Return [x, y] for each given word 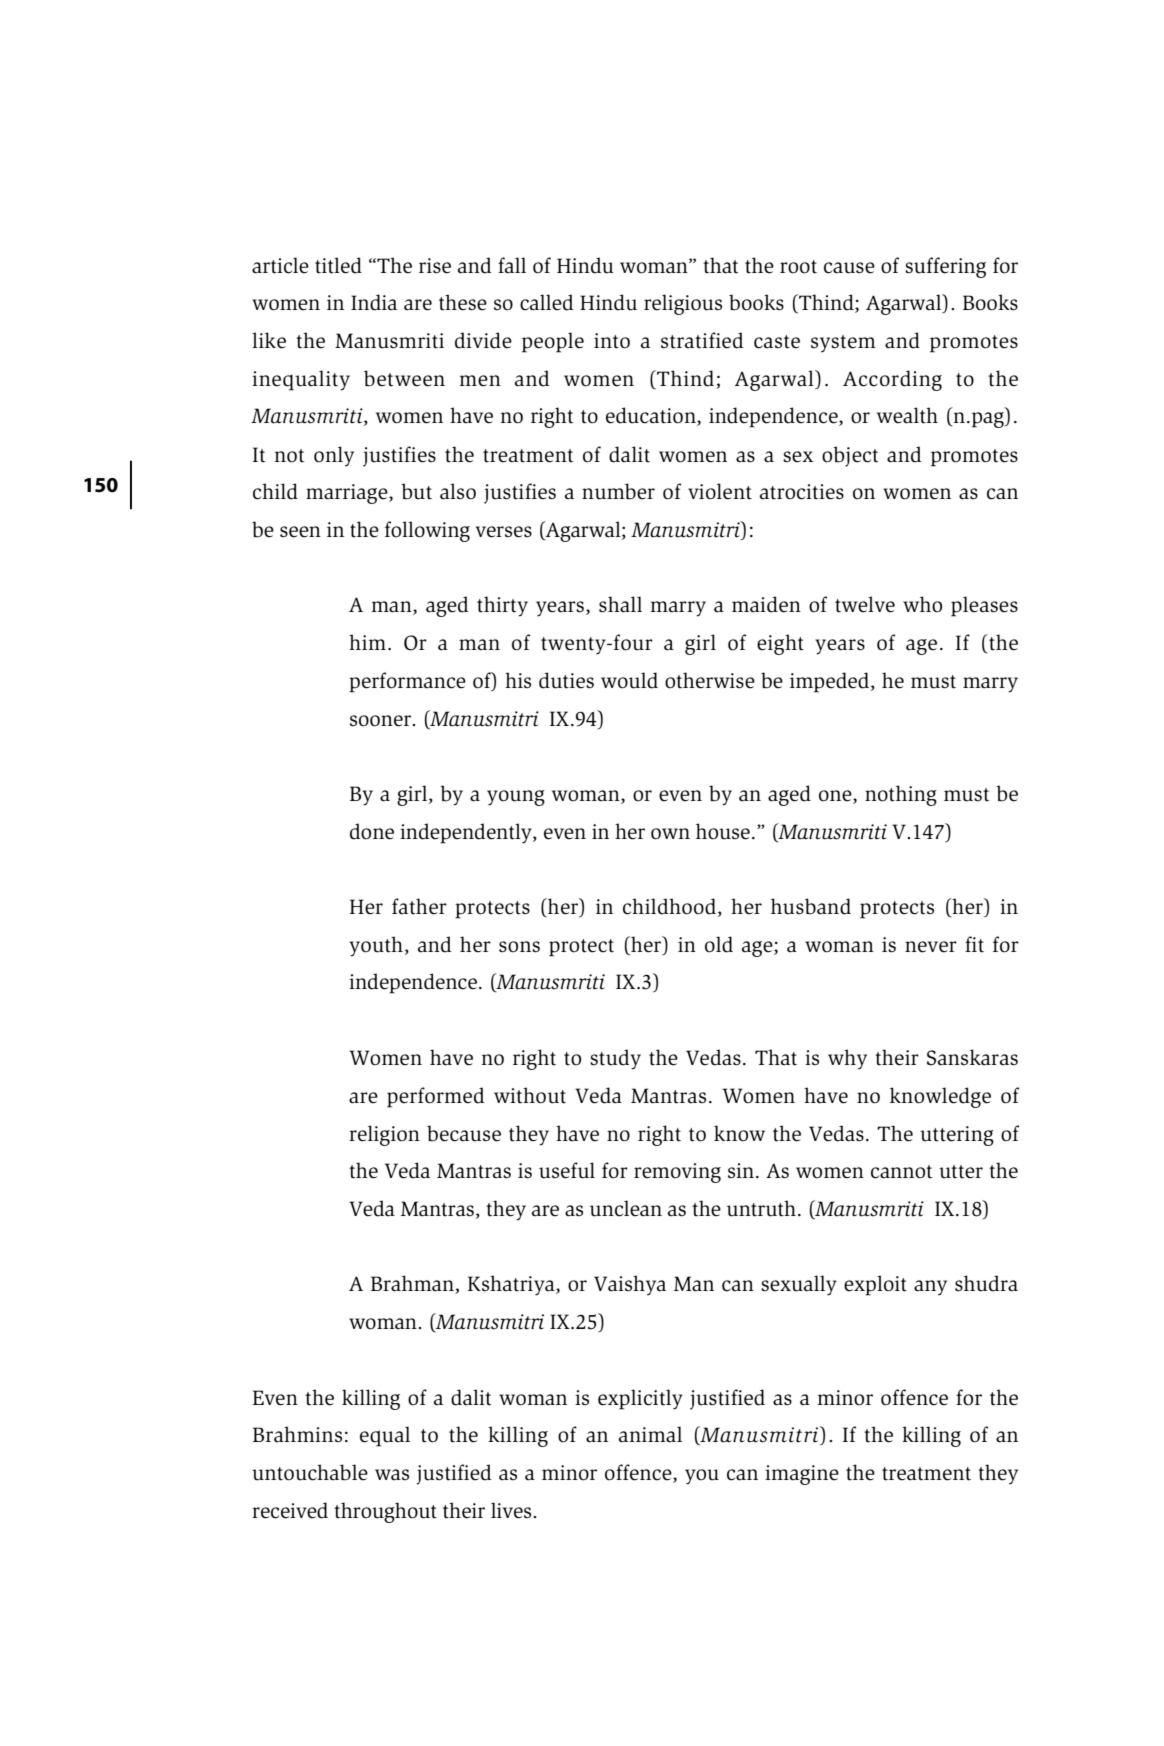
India [374, 302]
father [419, 906]
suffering [945, 267]
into [612, 341]
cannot [901, 1172]
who [922, 604]
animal [650, 1434]
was [392, 1475]
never [931, 947]
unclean [626, 1208]
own [670, 834]
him [367, 642]
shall [620, 604]
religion [384, 1135]
